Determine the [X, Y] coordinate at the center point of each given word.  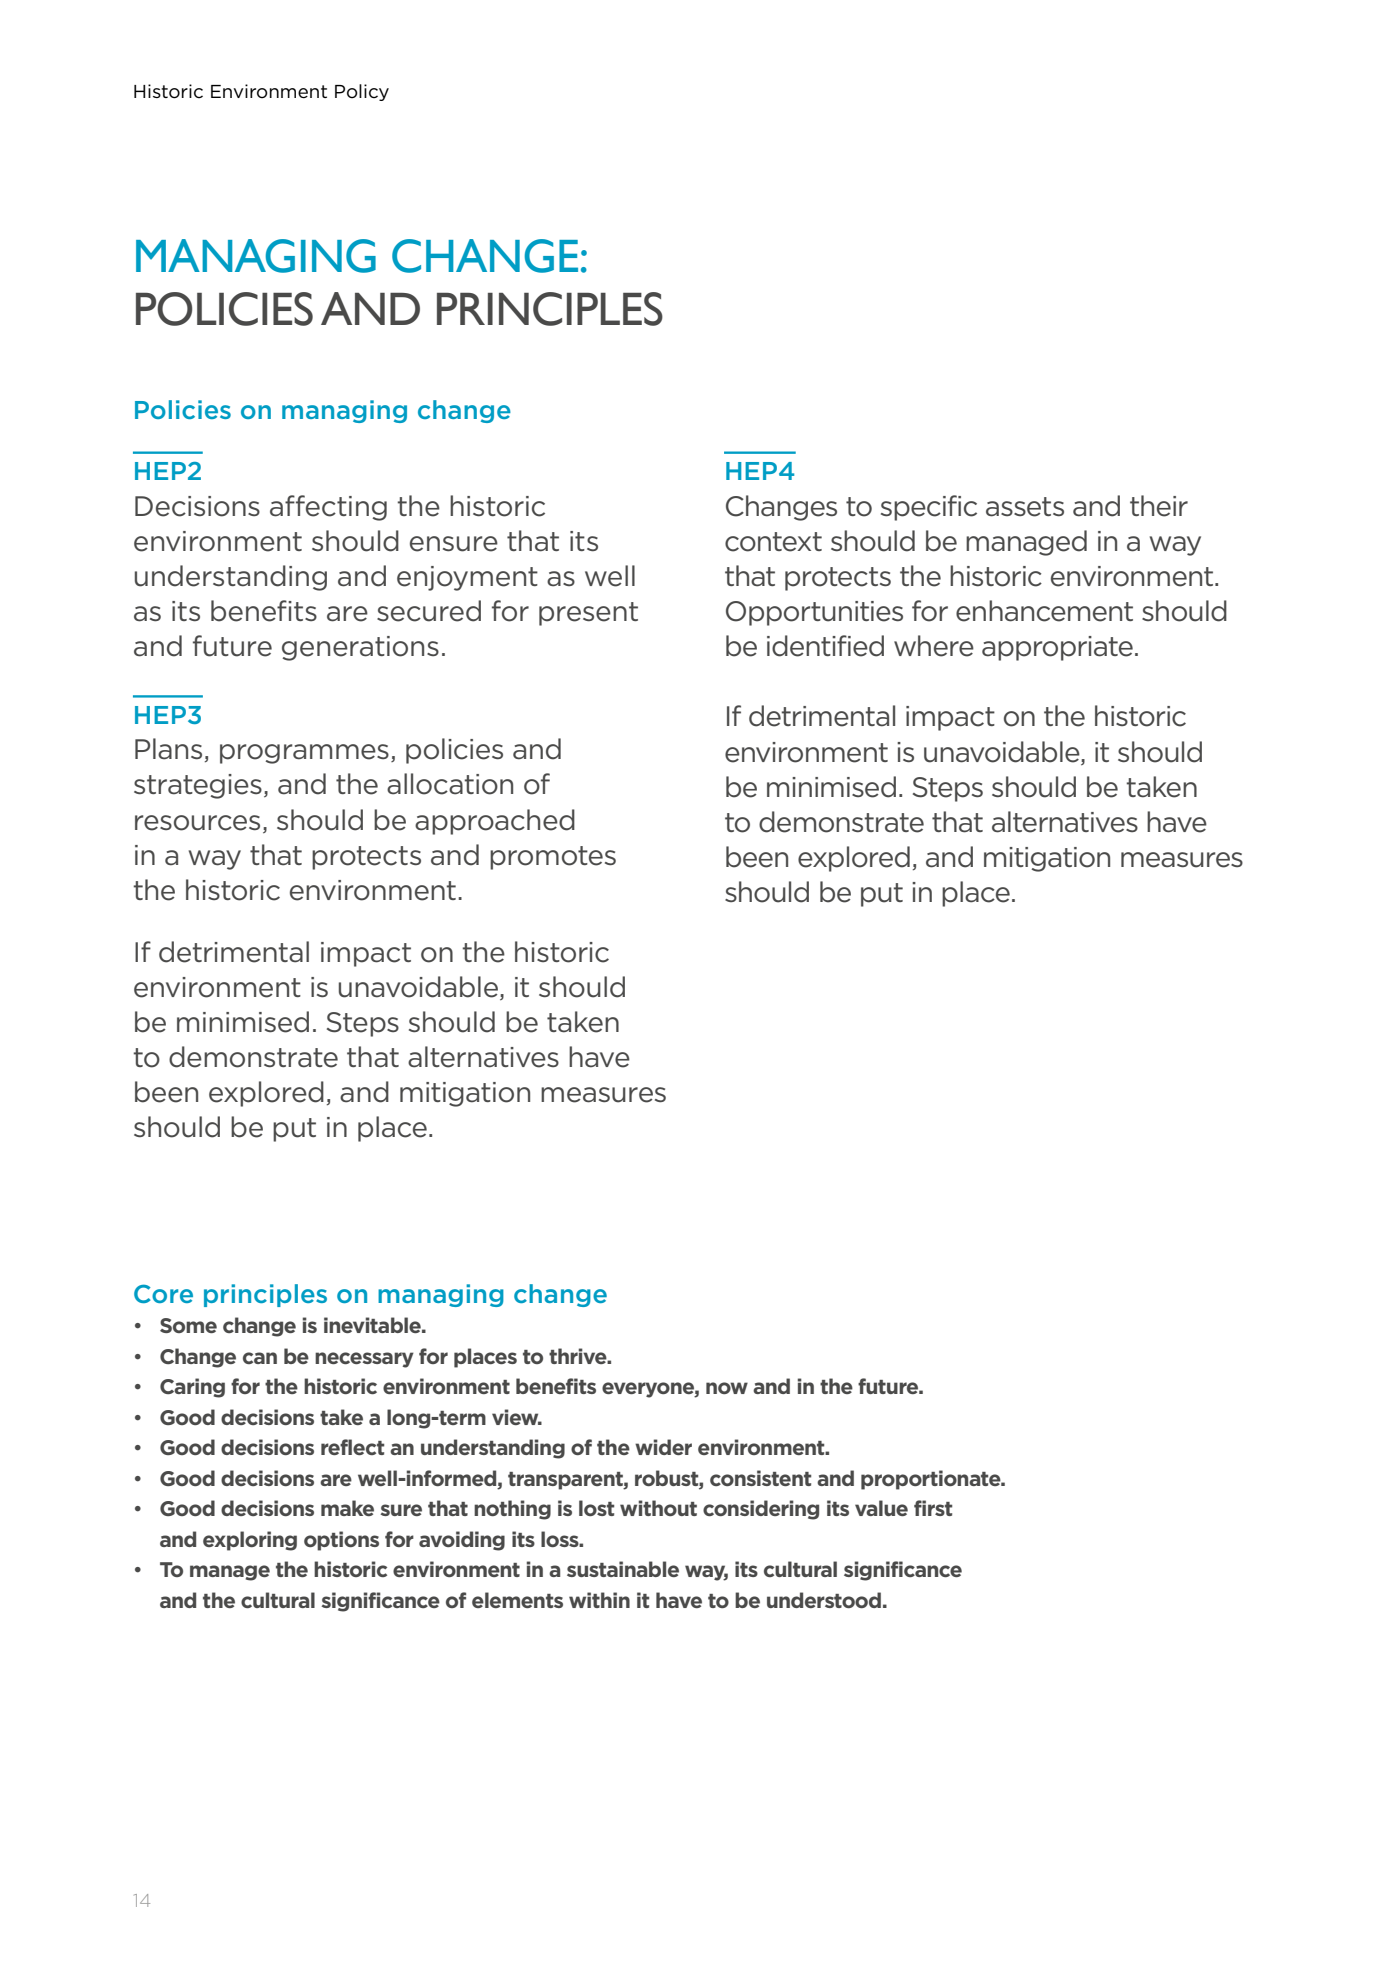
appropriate [1057, 648]
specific [929, 508]
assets [1025, 507]
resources [197, 823]
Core [163, 1293]
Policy [362, 92]
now [727, 1388]
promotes [553, 858]
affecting [328, 508]
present [588, 614]
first [933, 1508]
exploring [250, 1541]
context [773, 542]
